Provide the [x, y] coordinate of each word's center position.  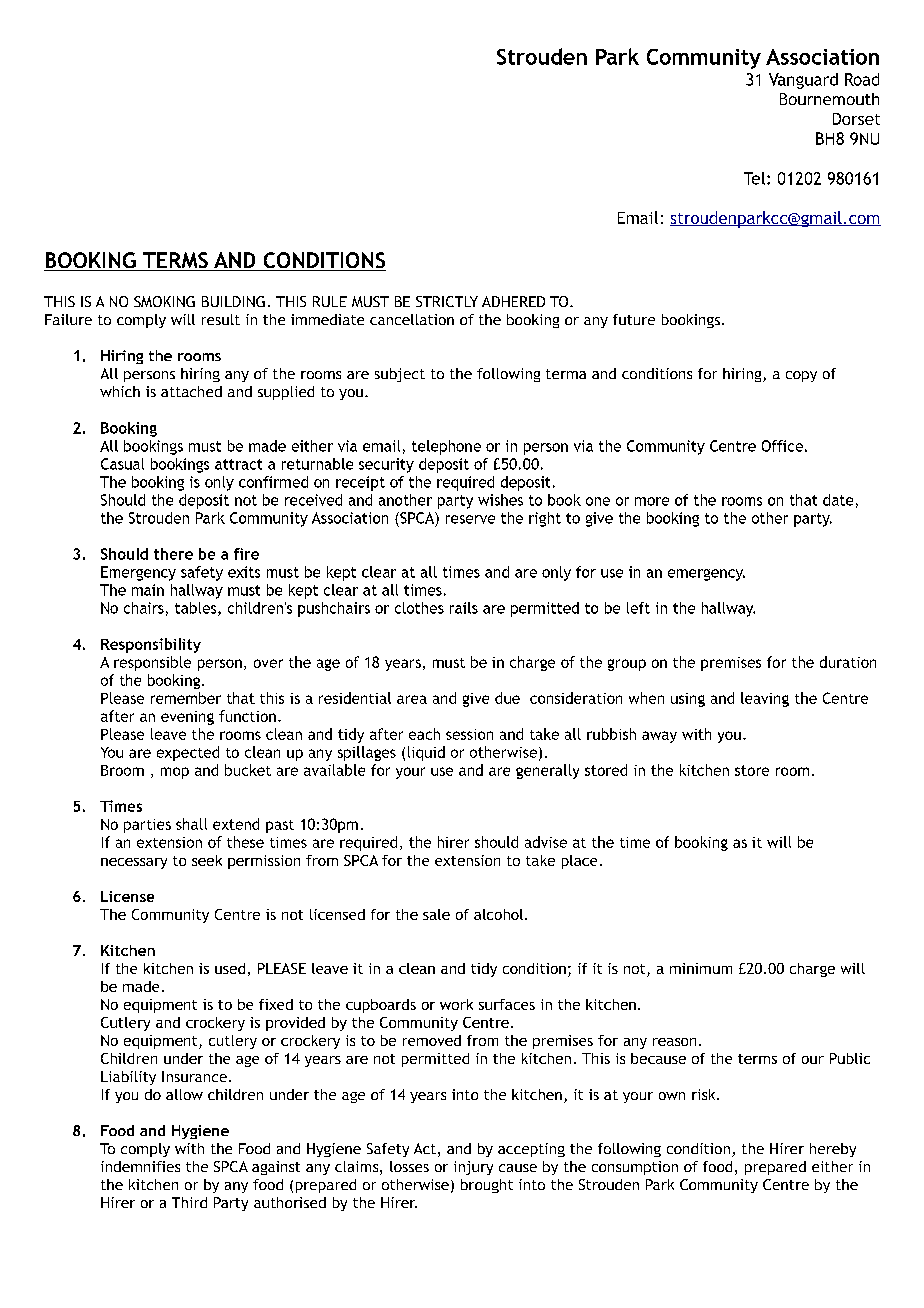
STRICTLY [447, 301]
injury [473, 1168]
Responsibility [151, 645]
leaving [765, 699]
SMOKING [164, 301]
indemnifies [140, 1166]
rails [464, 608]
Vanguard [803, 81]
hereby [833, 1150]
